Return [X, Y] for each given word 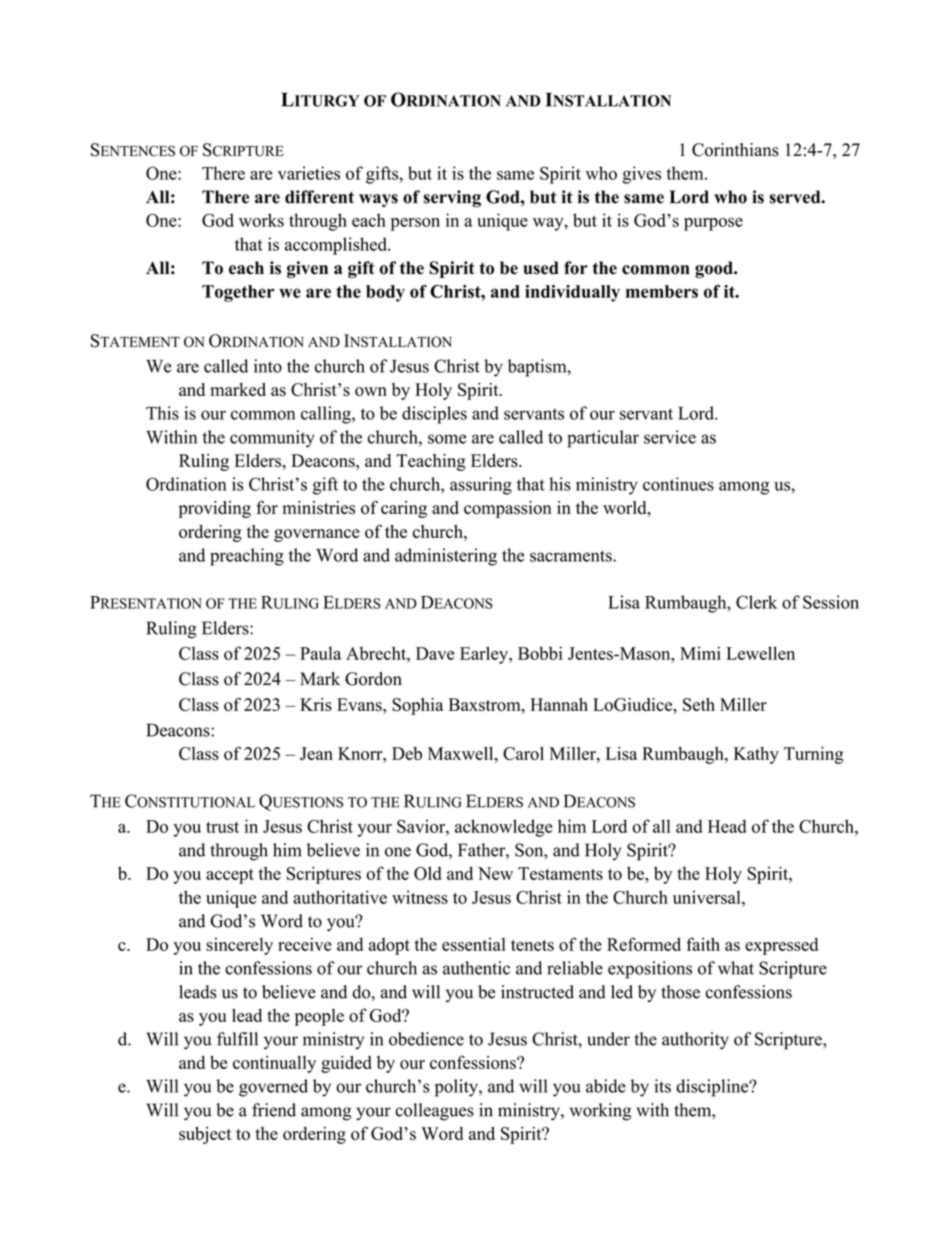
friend [274, 1110]
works [261, 220]
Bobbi [540, 653]
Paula [320, 653]
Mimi [700, 653]
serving [452, 199]
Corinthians [735, 150]
